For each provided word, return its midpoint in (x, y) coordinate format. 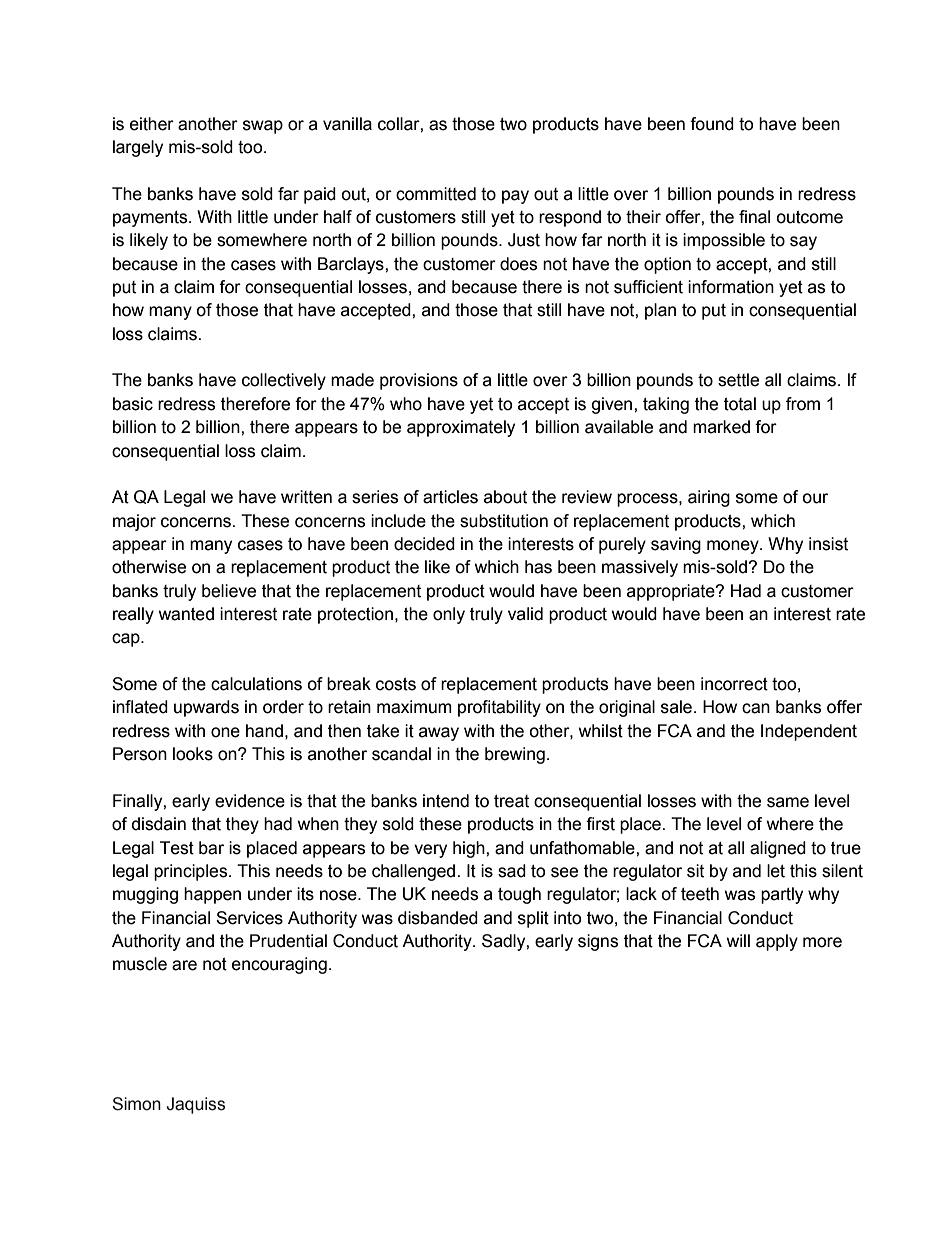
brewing (515, 755)
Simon (136, 1104)
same (788, 802)
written (306, 497)
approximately (461, 428)
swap (263, 127)
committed (436, 194)
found (712, 124)
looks (193, 754)
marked (721, 427)
